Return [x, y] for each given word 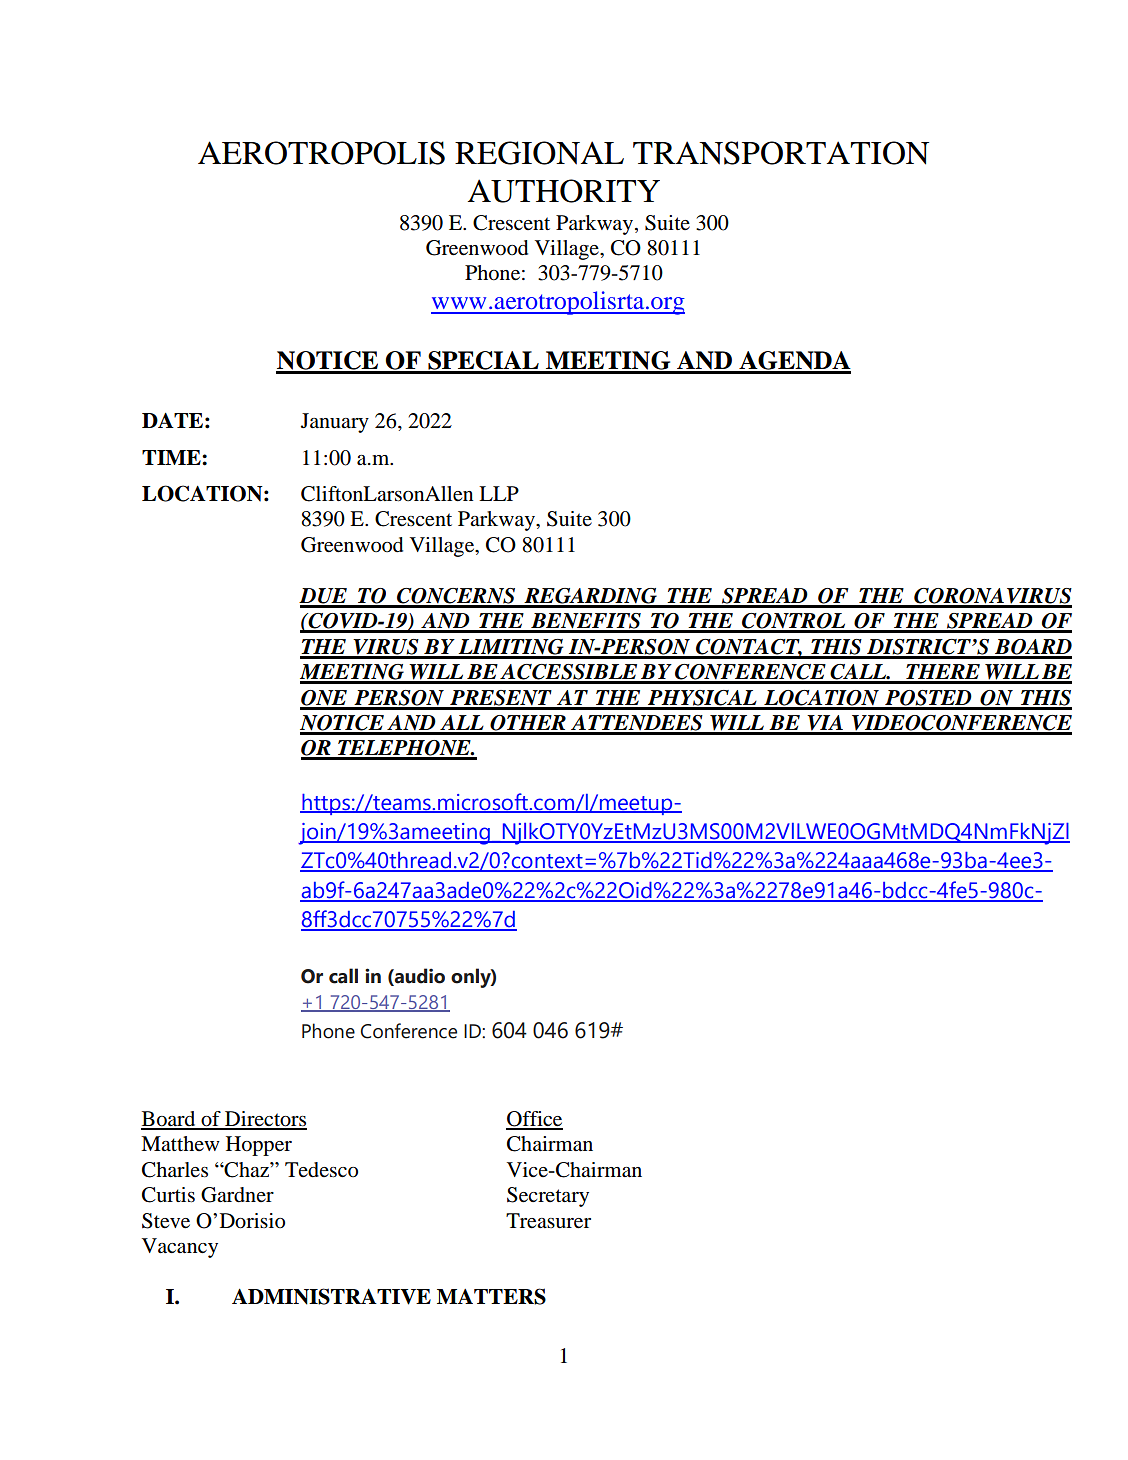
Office [534, 1120]
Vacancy [180, 1248]
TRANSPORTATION [781, 153]
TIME [172, 457]
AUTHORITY [564, 191]
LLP [499, 493]
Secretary [548, 1197]
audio [419, 977]
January [335, 423]
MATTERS [491, 1296]
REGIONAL [539, 153]
